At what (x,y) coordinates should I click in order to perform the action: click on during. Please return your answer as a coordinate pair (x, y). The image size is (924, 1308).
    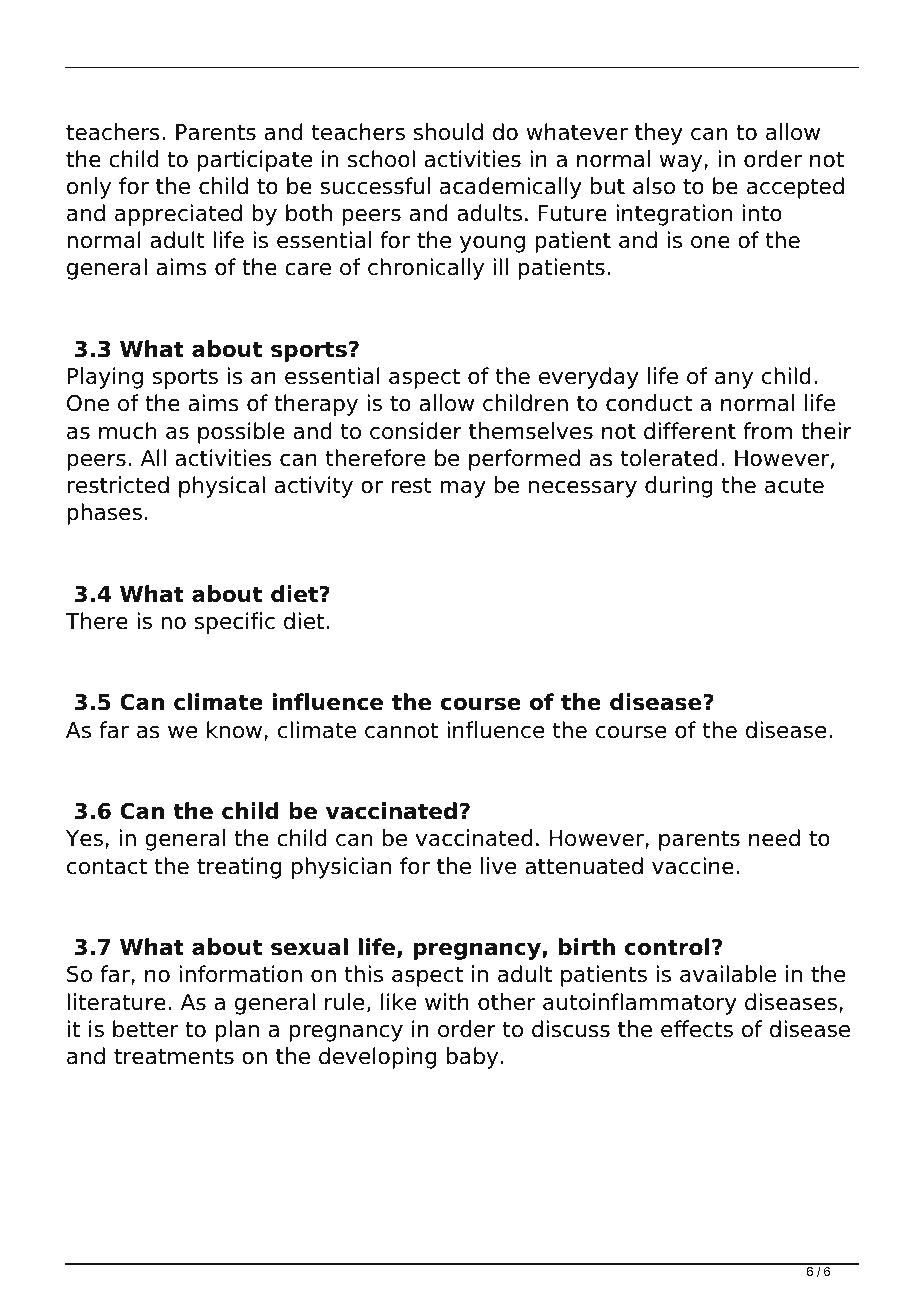
    Looking at the image, I should click on (679, 487).
